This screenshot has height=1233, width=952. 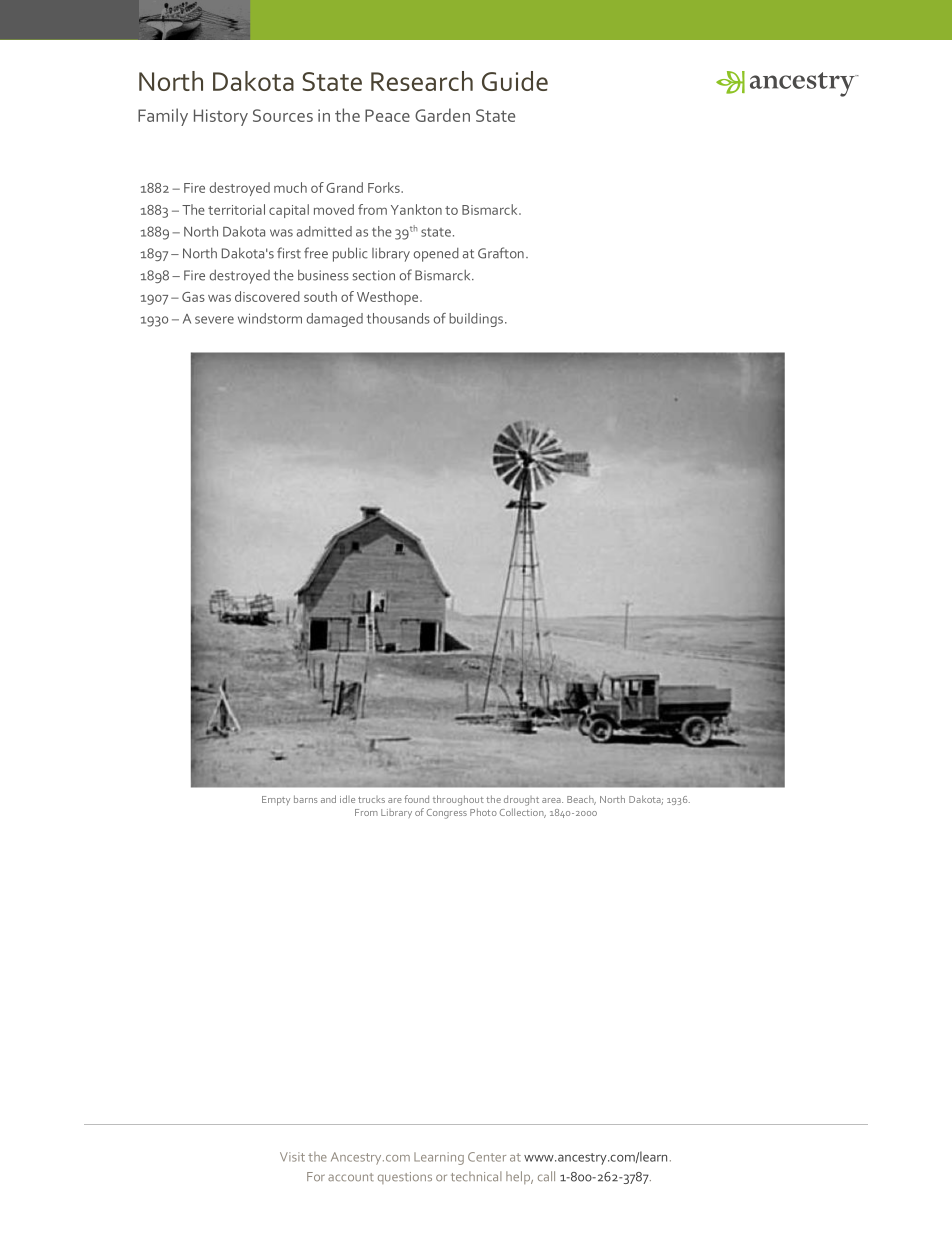 I want to click on History, so click(x=221, y=117).
